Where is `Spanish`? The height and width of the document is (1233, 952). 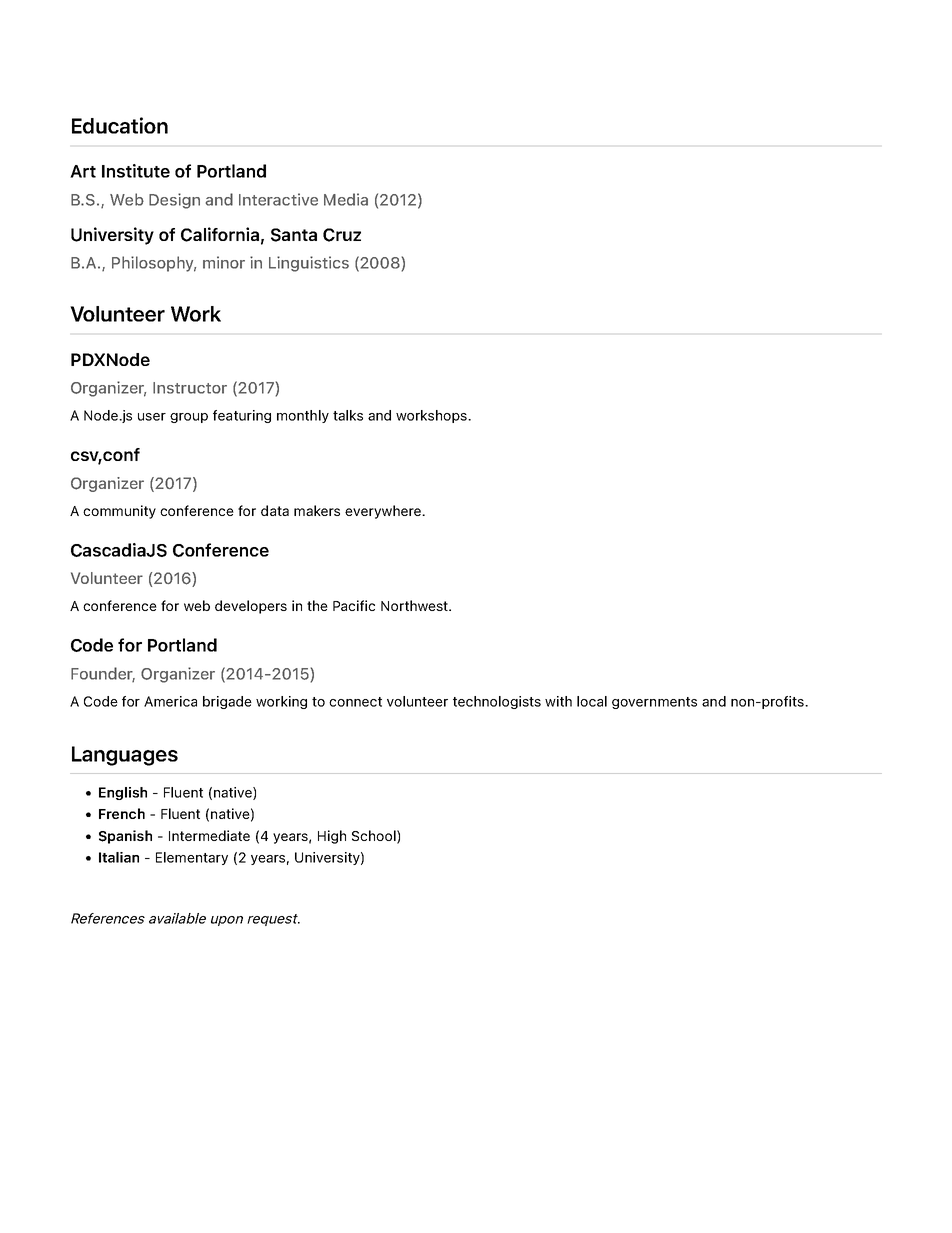
Spanish is located at coordinates (125, 837).
